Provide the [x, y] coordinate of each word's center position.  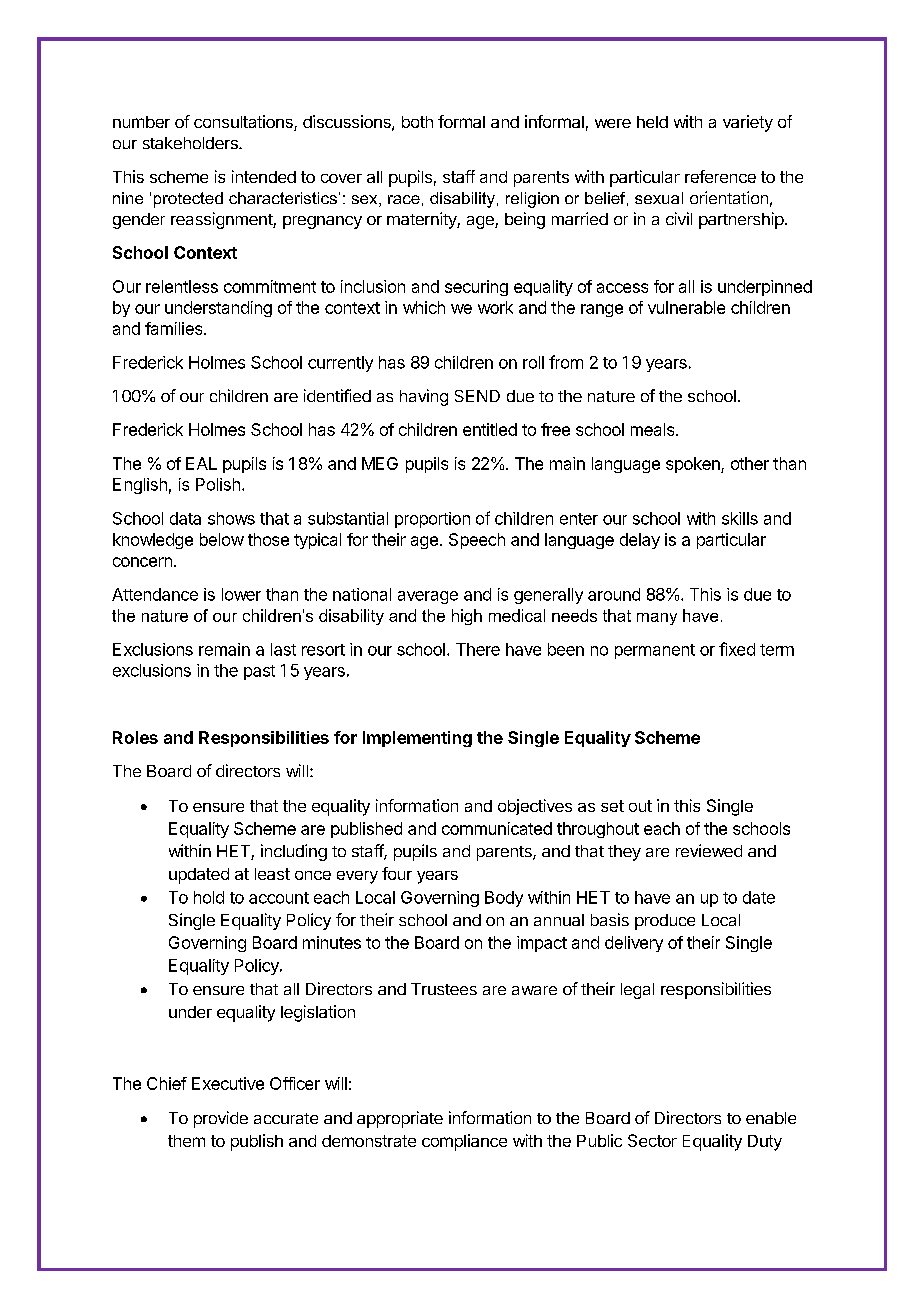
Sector [652, 1140]
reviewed [709, 850]
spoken [694, 465]
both [417, 122]
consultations [244, 123]
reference [720, 176]
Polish [218, 484]
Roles [135, 737]
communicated [497, 828]
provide [221, 1119]
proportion [432, 520]
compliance [464, 1142]
